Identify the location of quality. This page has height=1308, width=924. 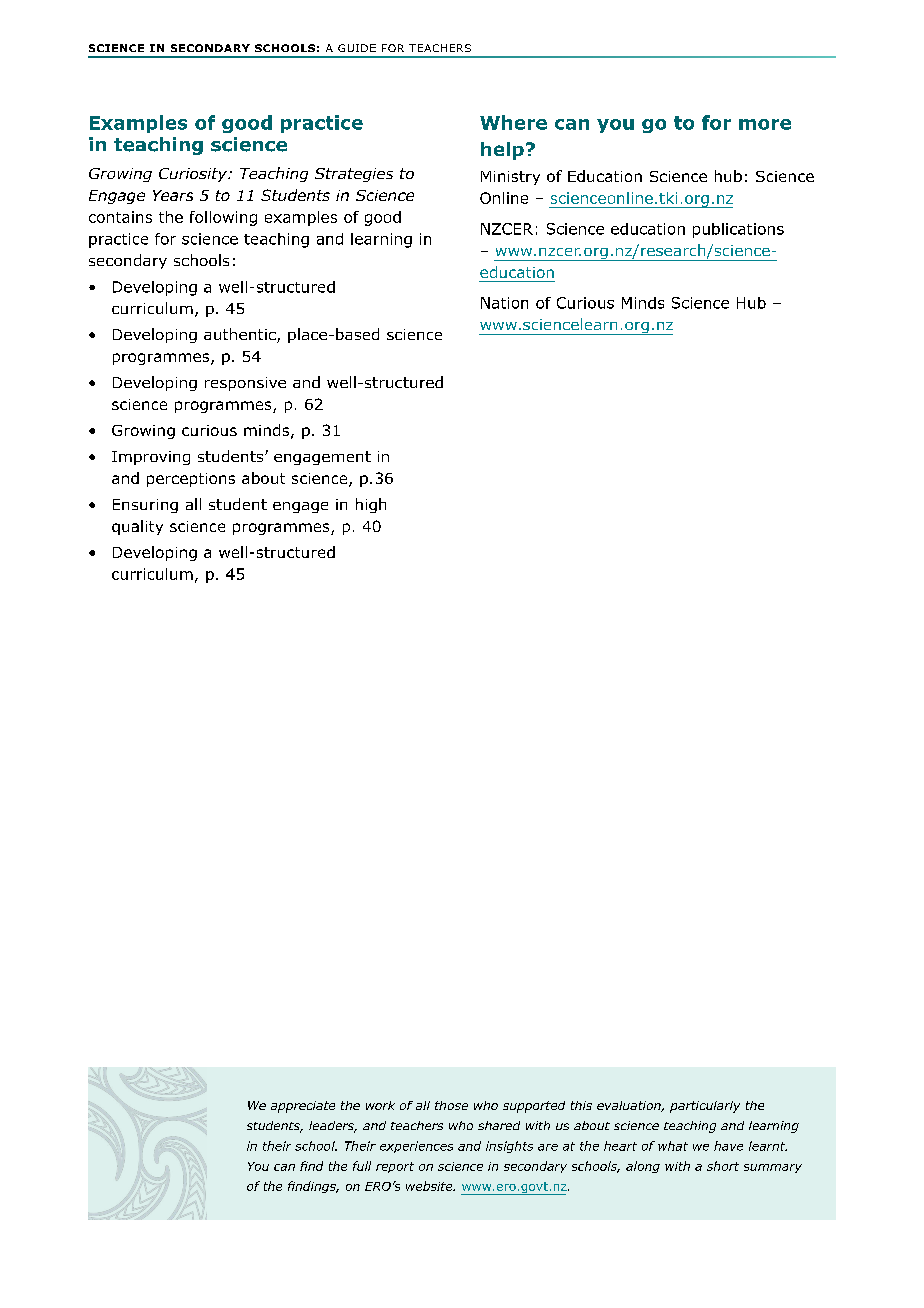
(137, 527).
